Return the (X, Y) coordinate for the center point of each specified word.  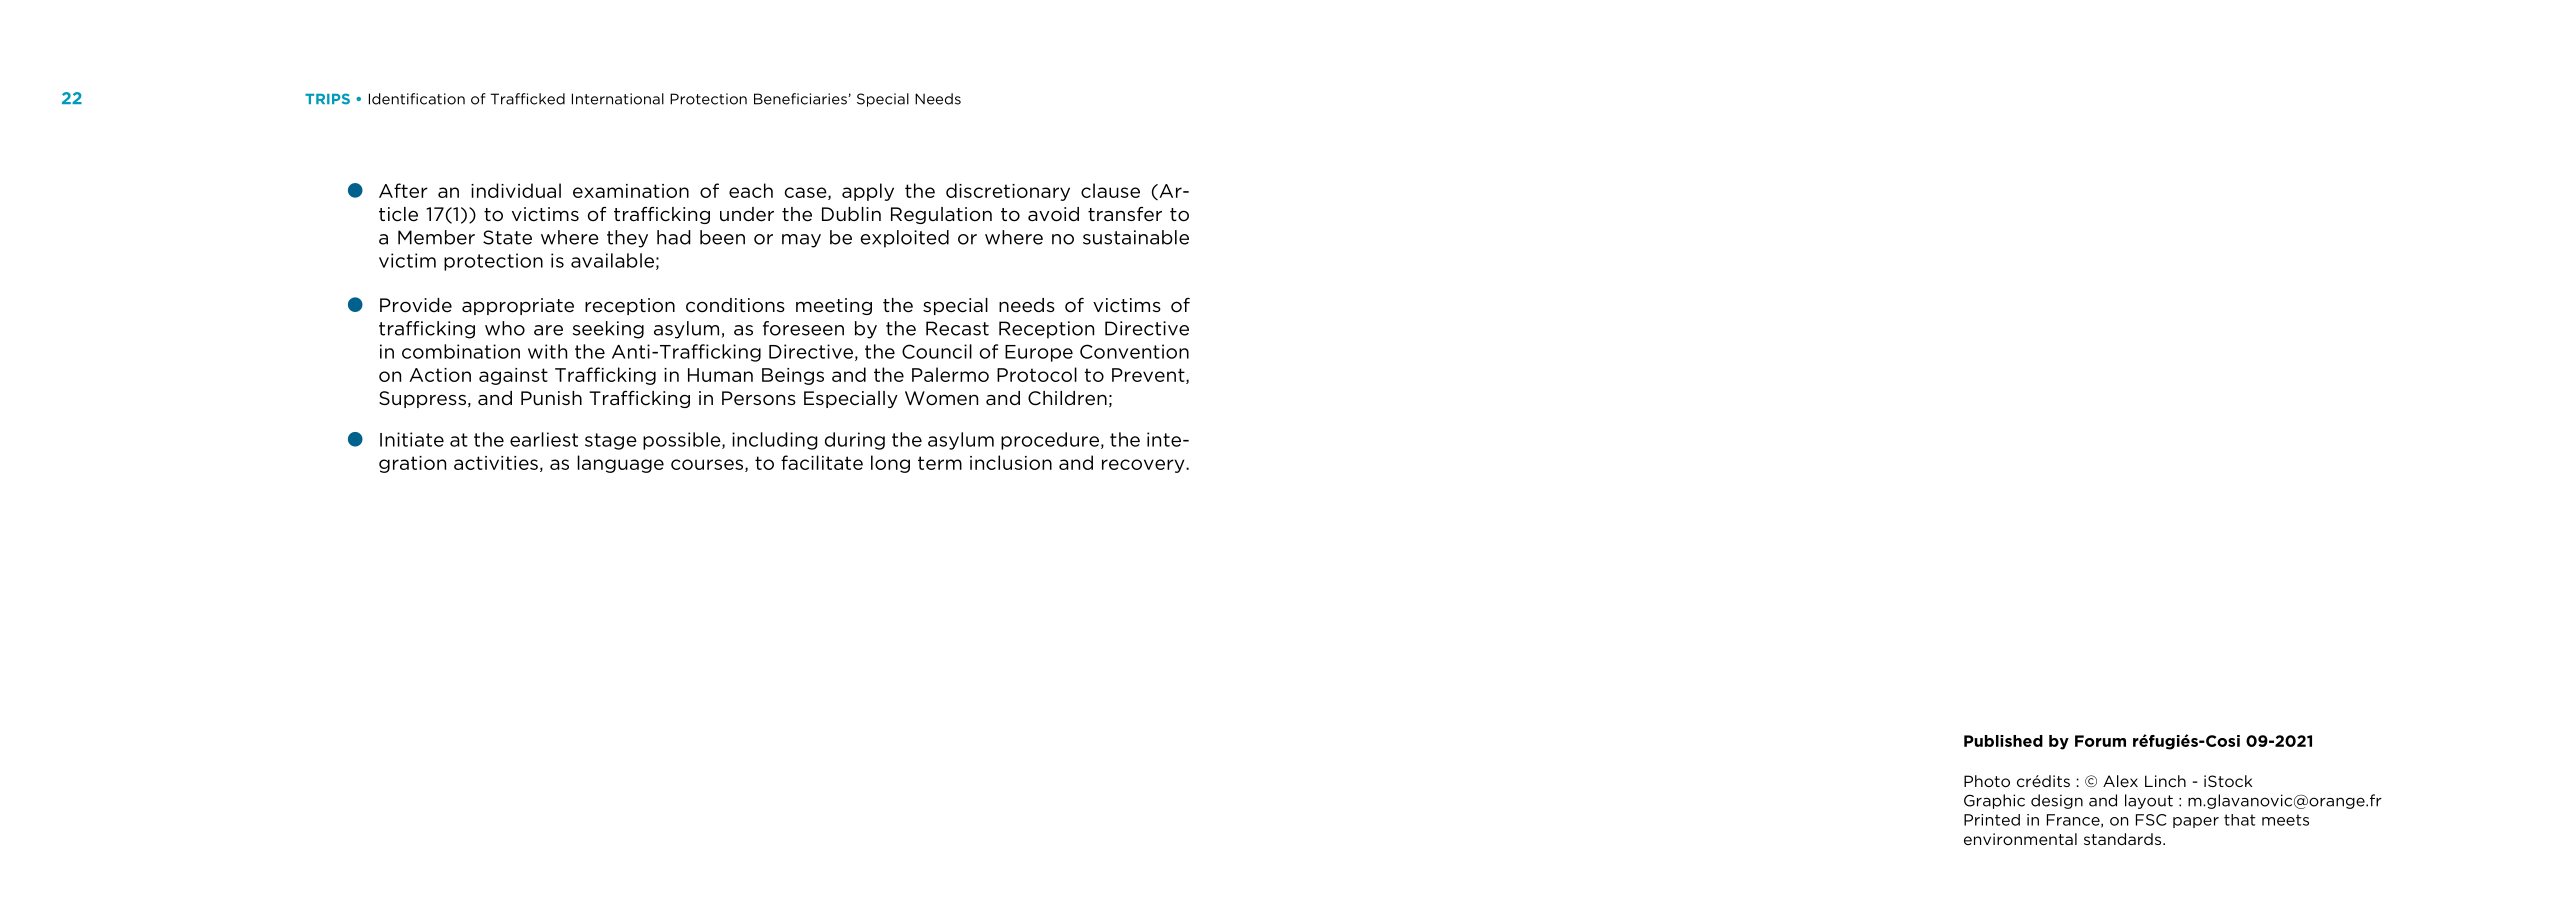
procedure (1050, 441)
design (2057, 801)
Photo (1987, 781)
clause (1110, 190)
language (620, 464)
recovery (1144, 466)
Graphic (1994, 801)
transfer (1125, 214)
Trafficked (527, 99)
